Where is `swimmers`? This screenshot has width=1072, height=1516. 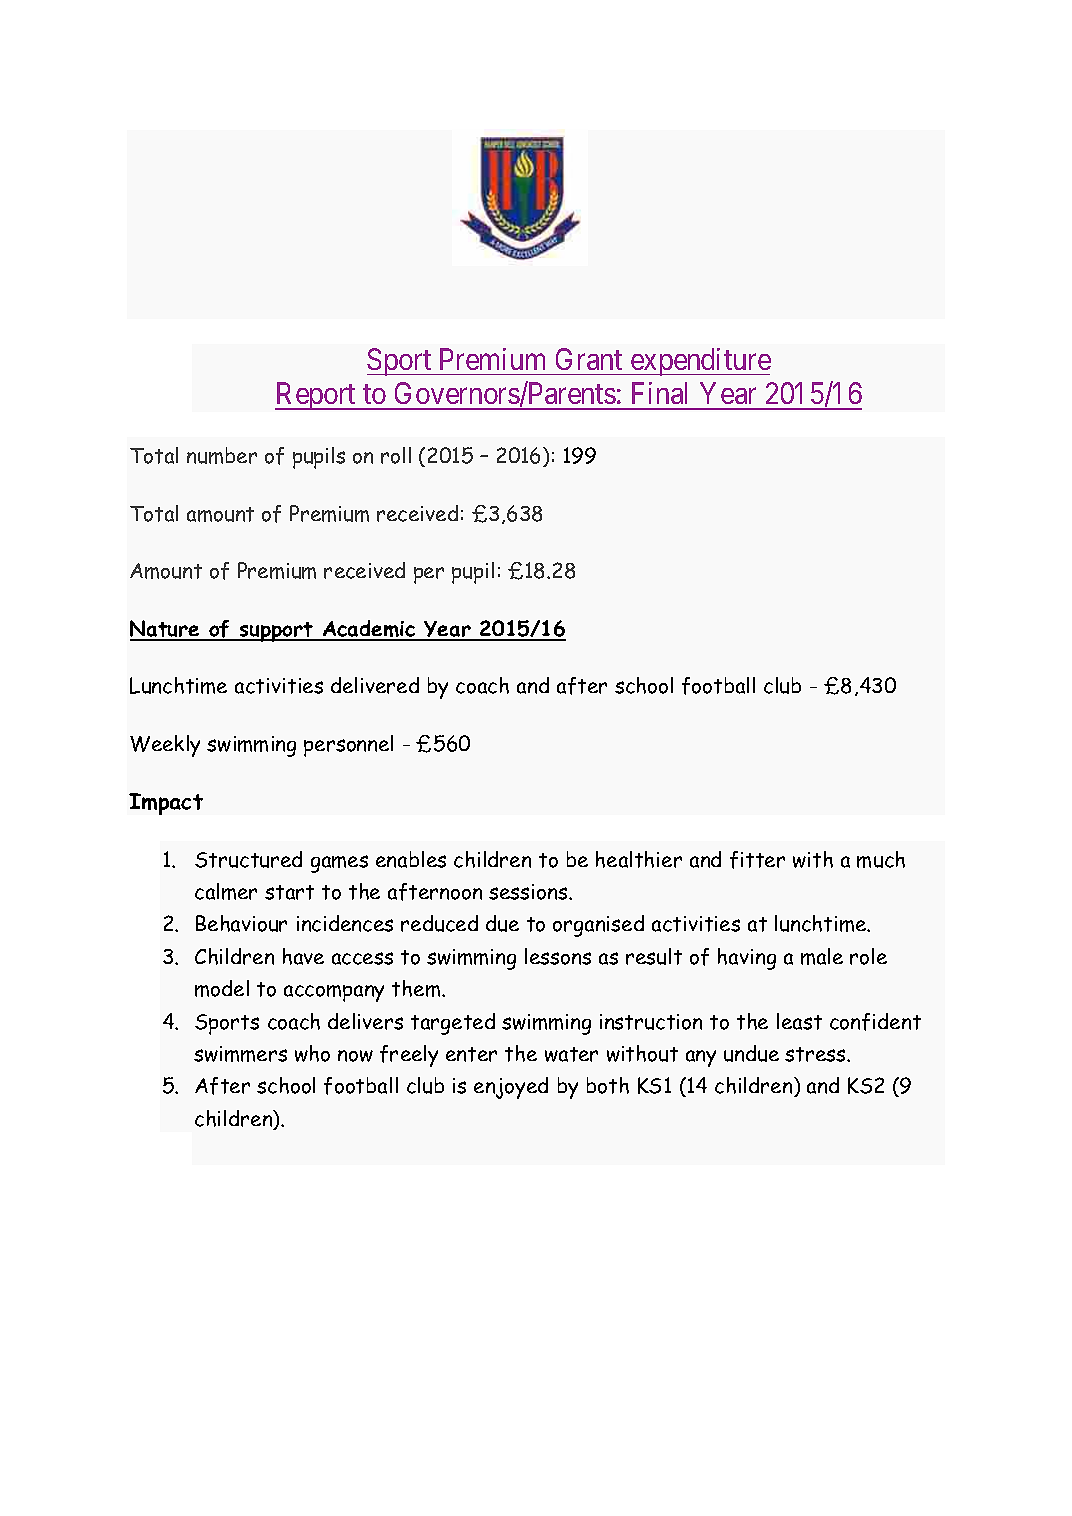
swimmers is located at coordinates (240, 1054).
